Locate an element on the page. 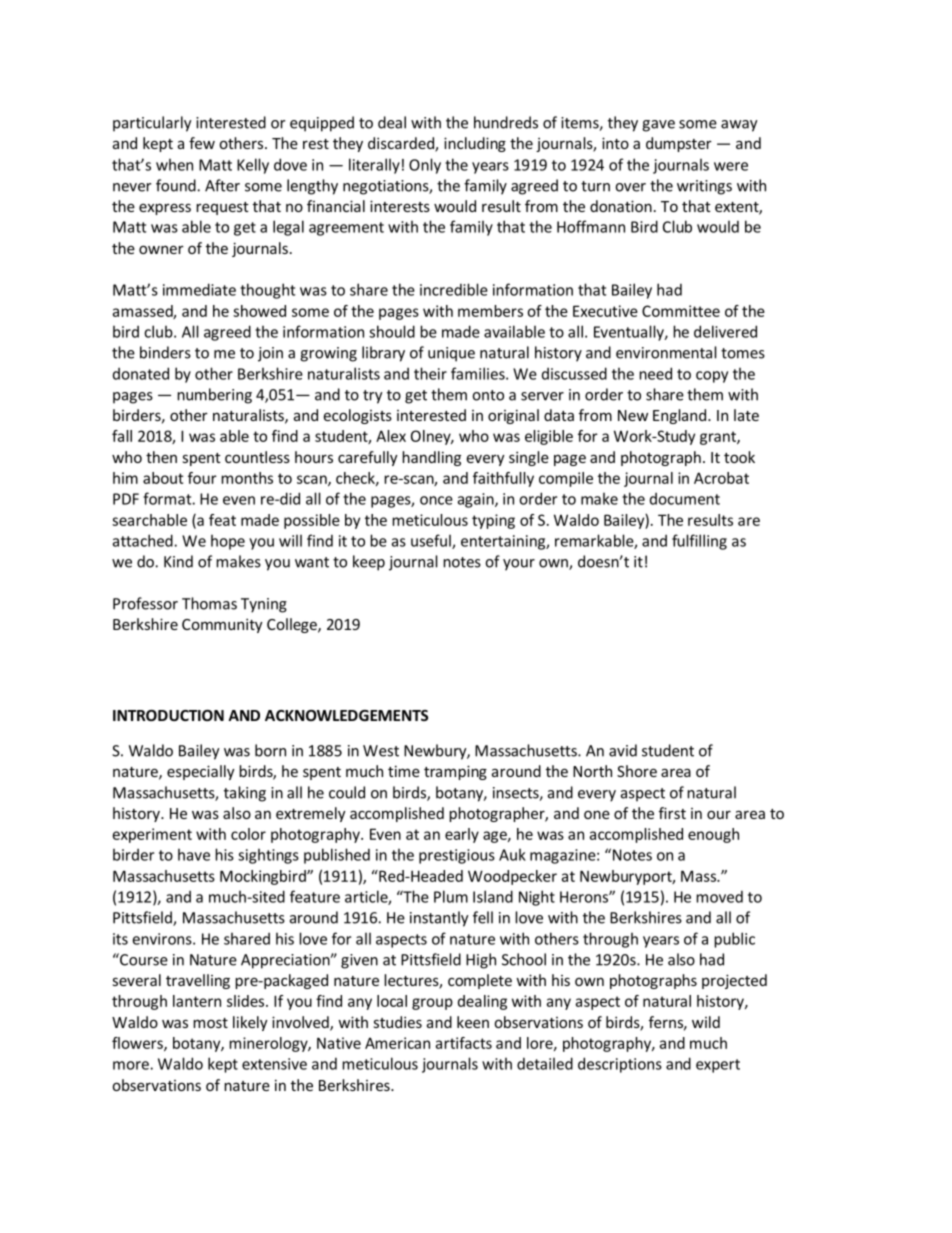 This page has width=952, height=1233. Only is located at coordinates (425, 166).
